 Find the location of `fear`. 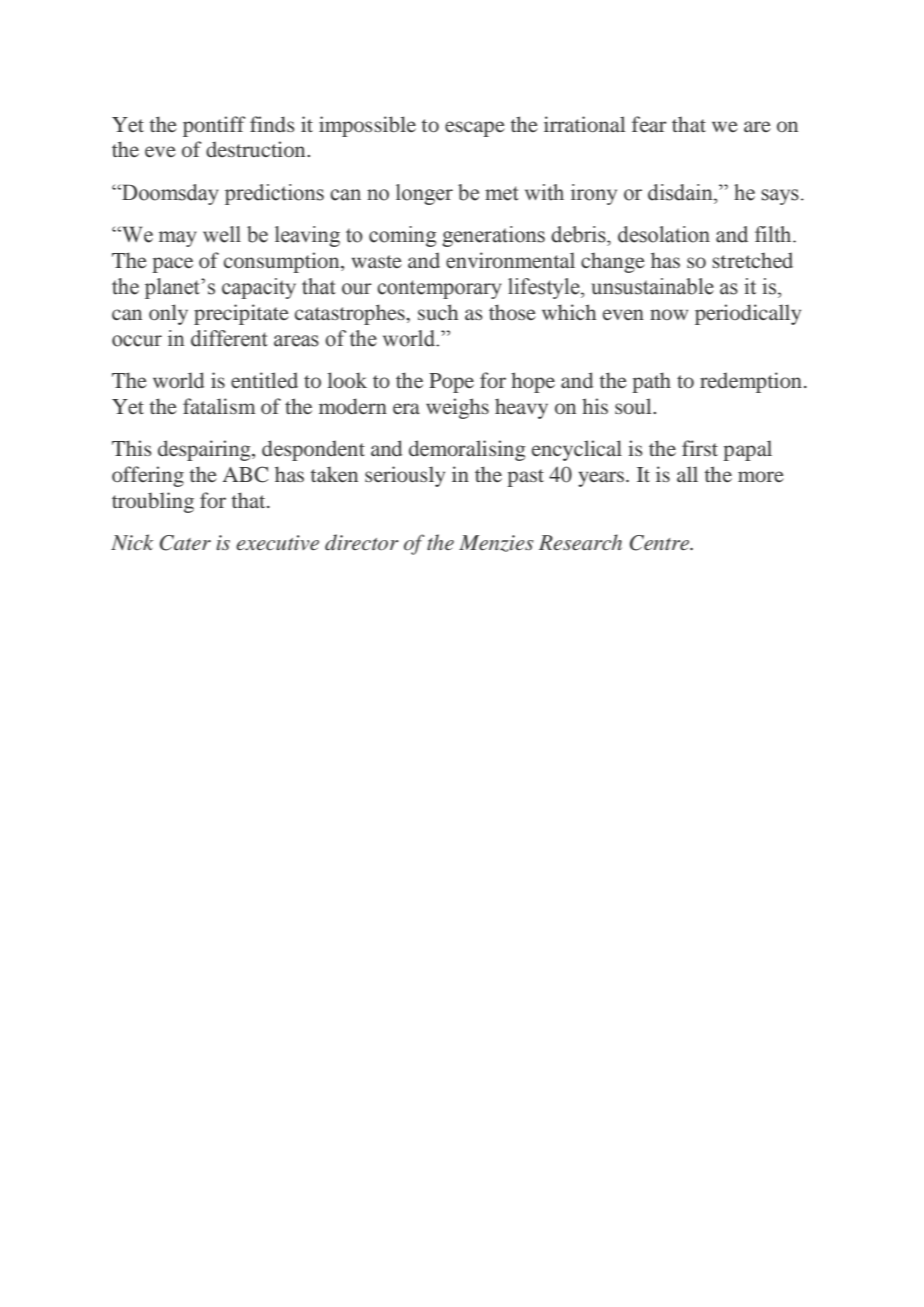

fear is located at coordinates (649, 124).
